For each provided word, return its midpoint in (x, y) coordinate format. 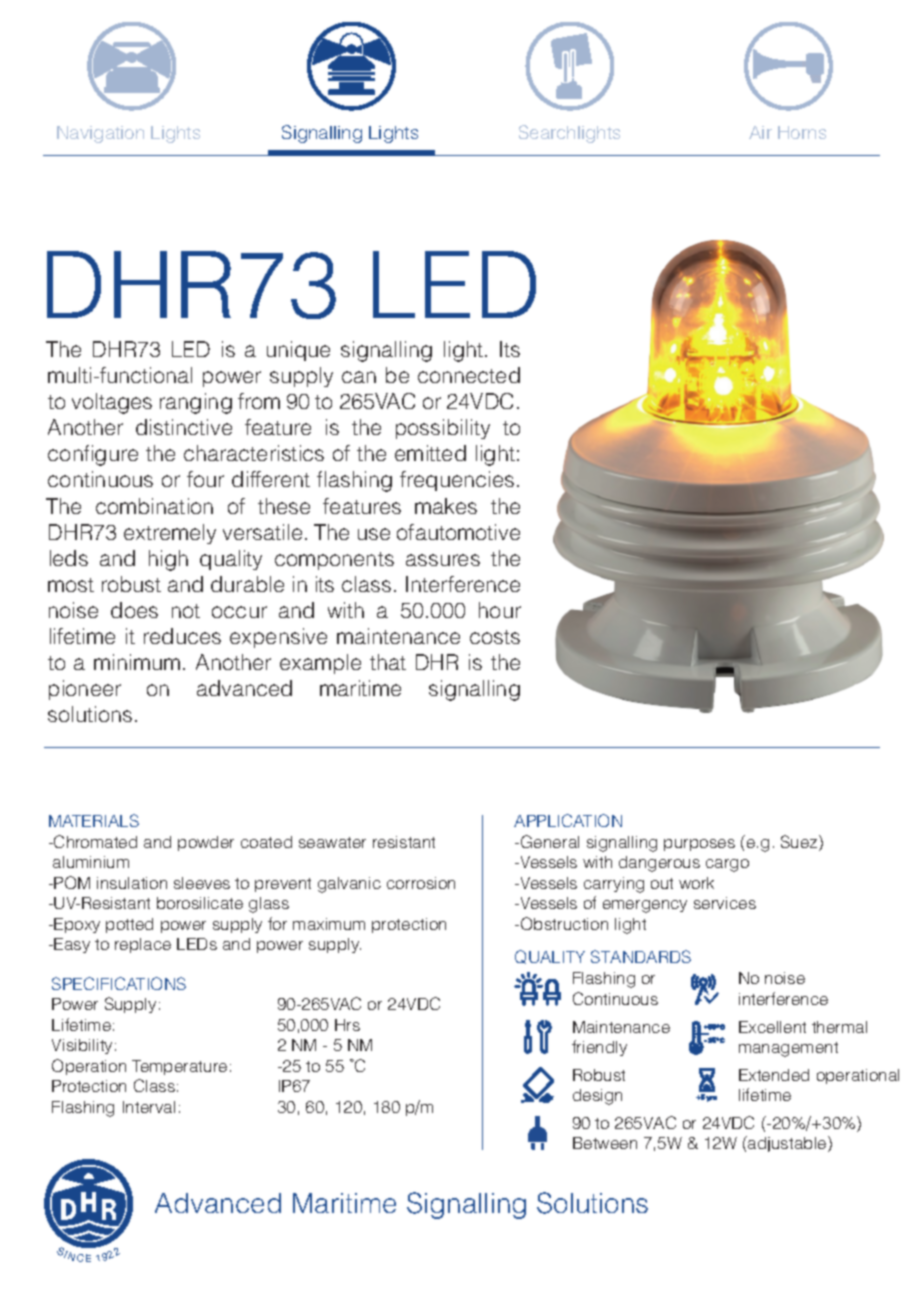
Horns (802, 132)
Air (760, 132)
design (597, 1097)
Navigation (100, 134)
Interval (149, 1107)
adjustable (787, 1144)
